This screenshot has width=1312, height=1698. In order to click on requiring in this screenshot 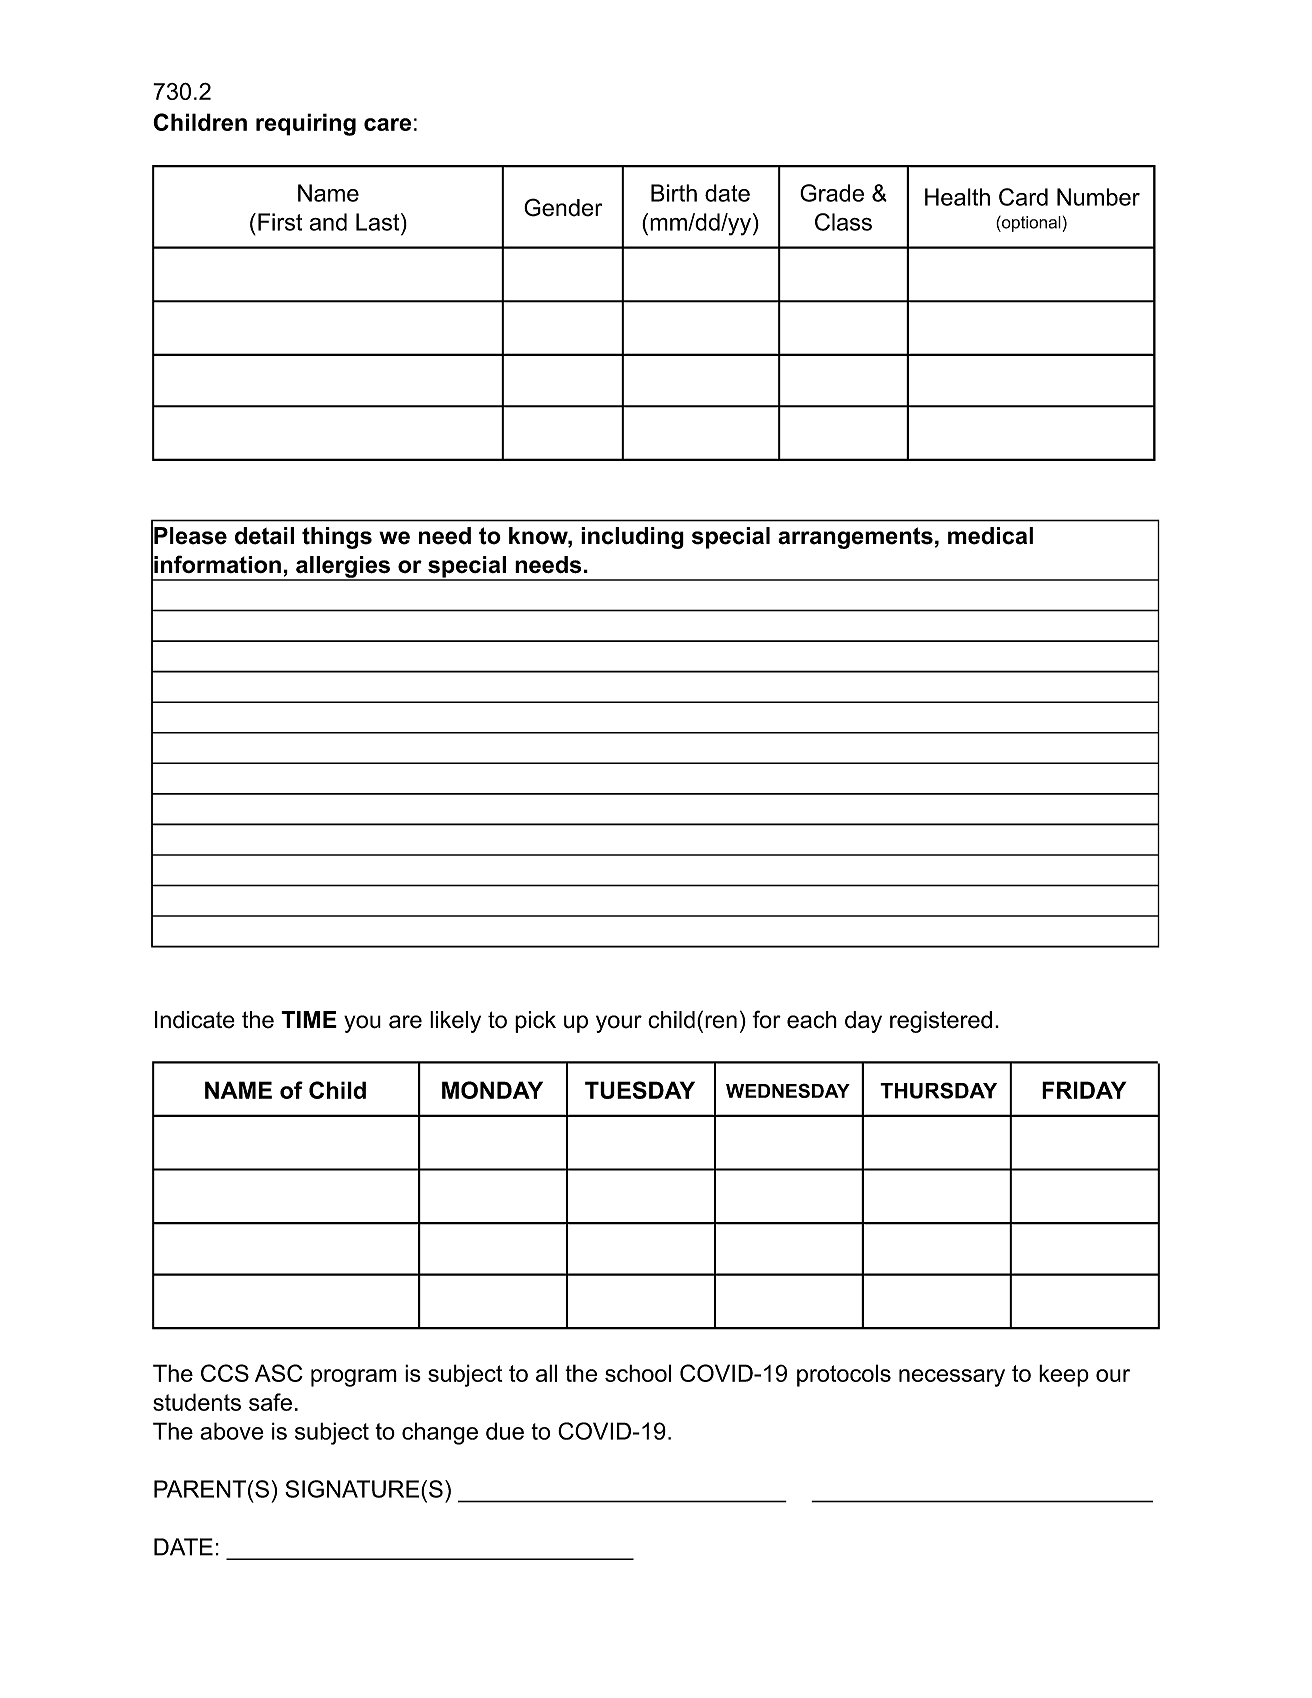, I will do `click(306, 124)`.
